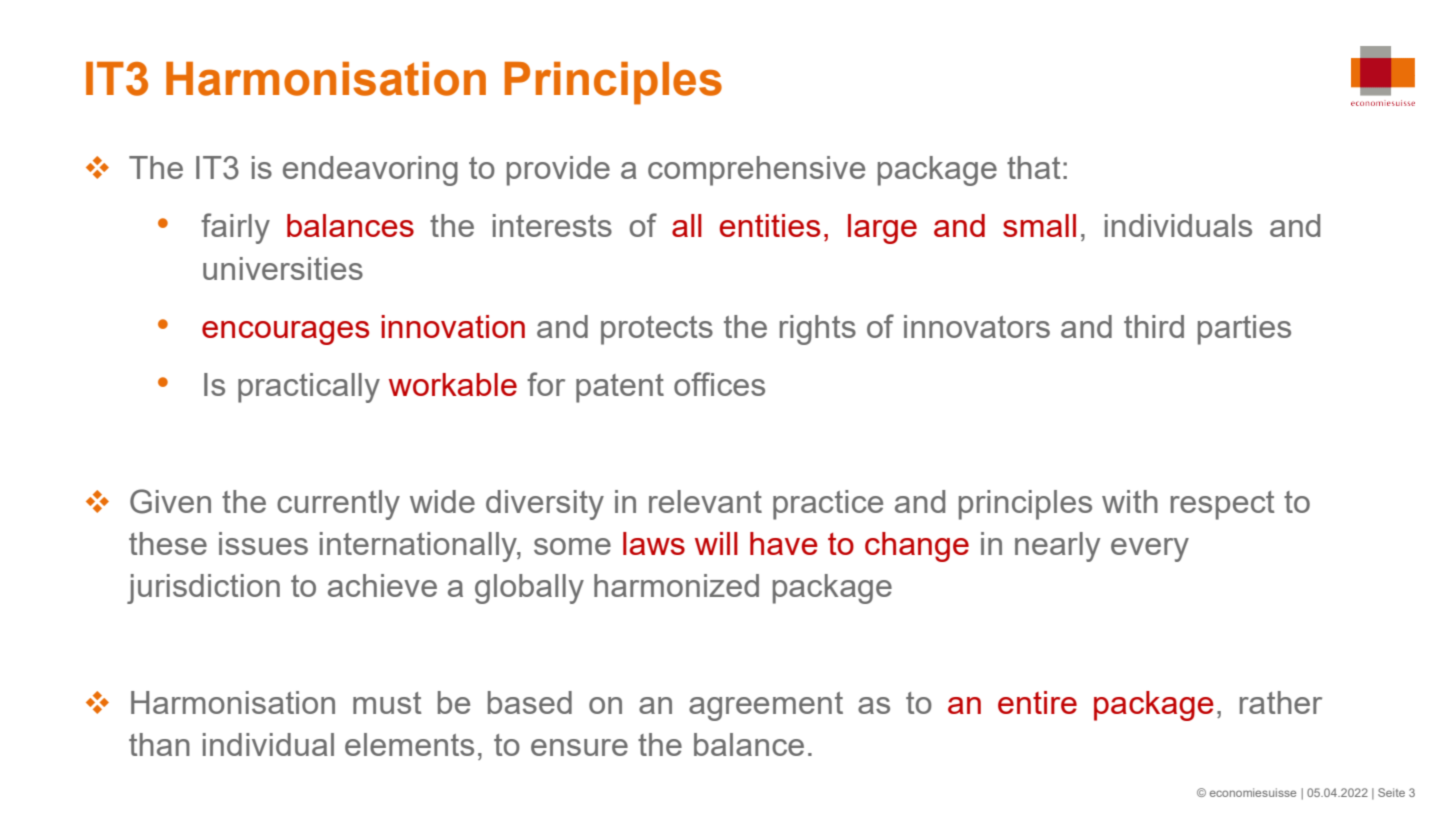 Image resolution: width=1456 pixels, height=816 pixels. I want to click on harmonized, so click(676, 585).
